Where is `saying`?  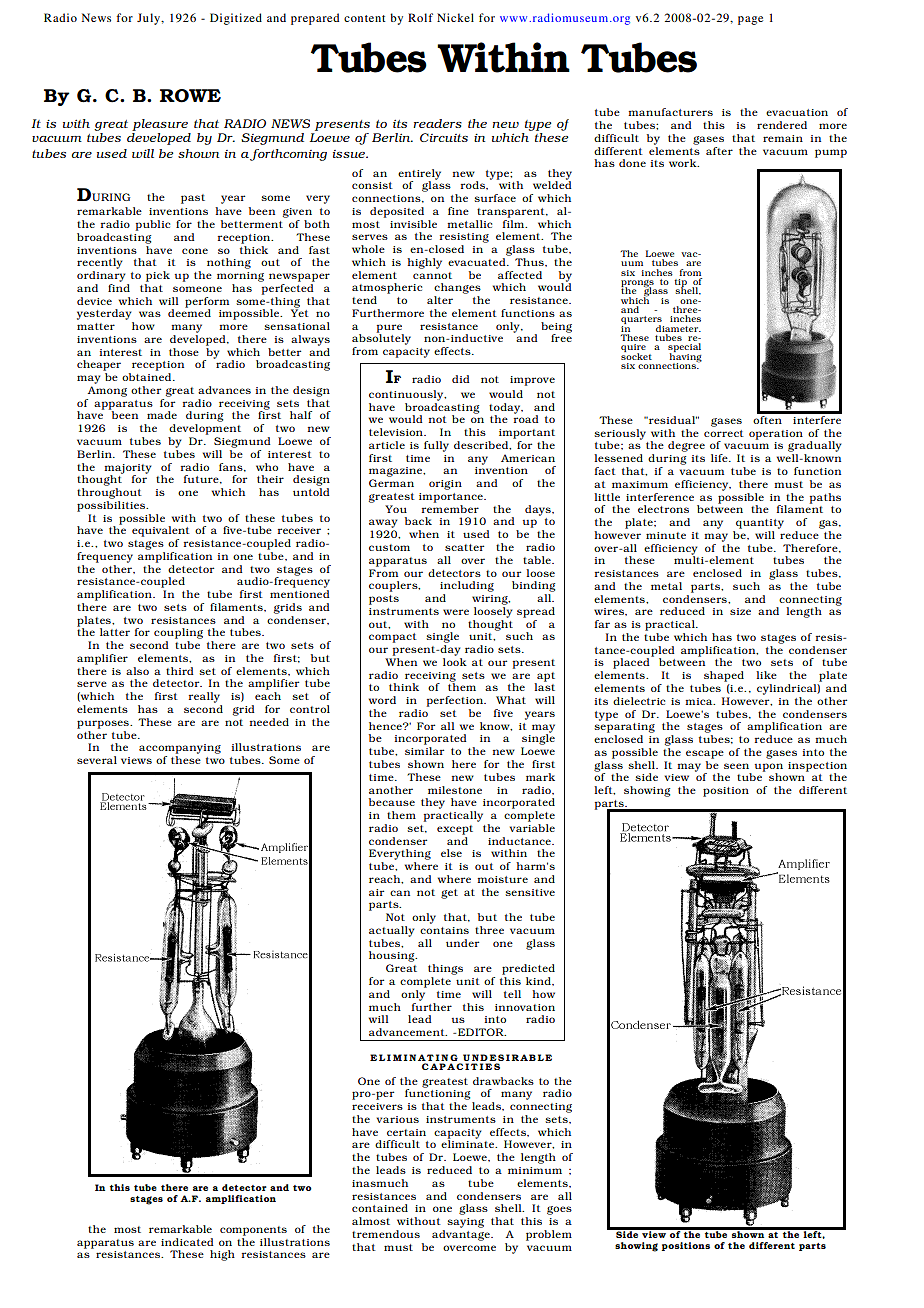
saying is located at coordinates (465, 1223).
